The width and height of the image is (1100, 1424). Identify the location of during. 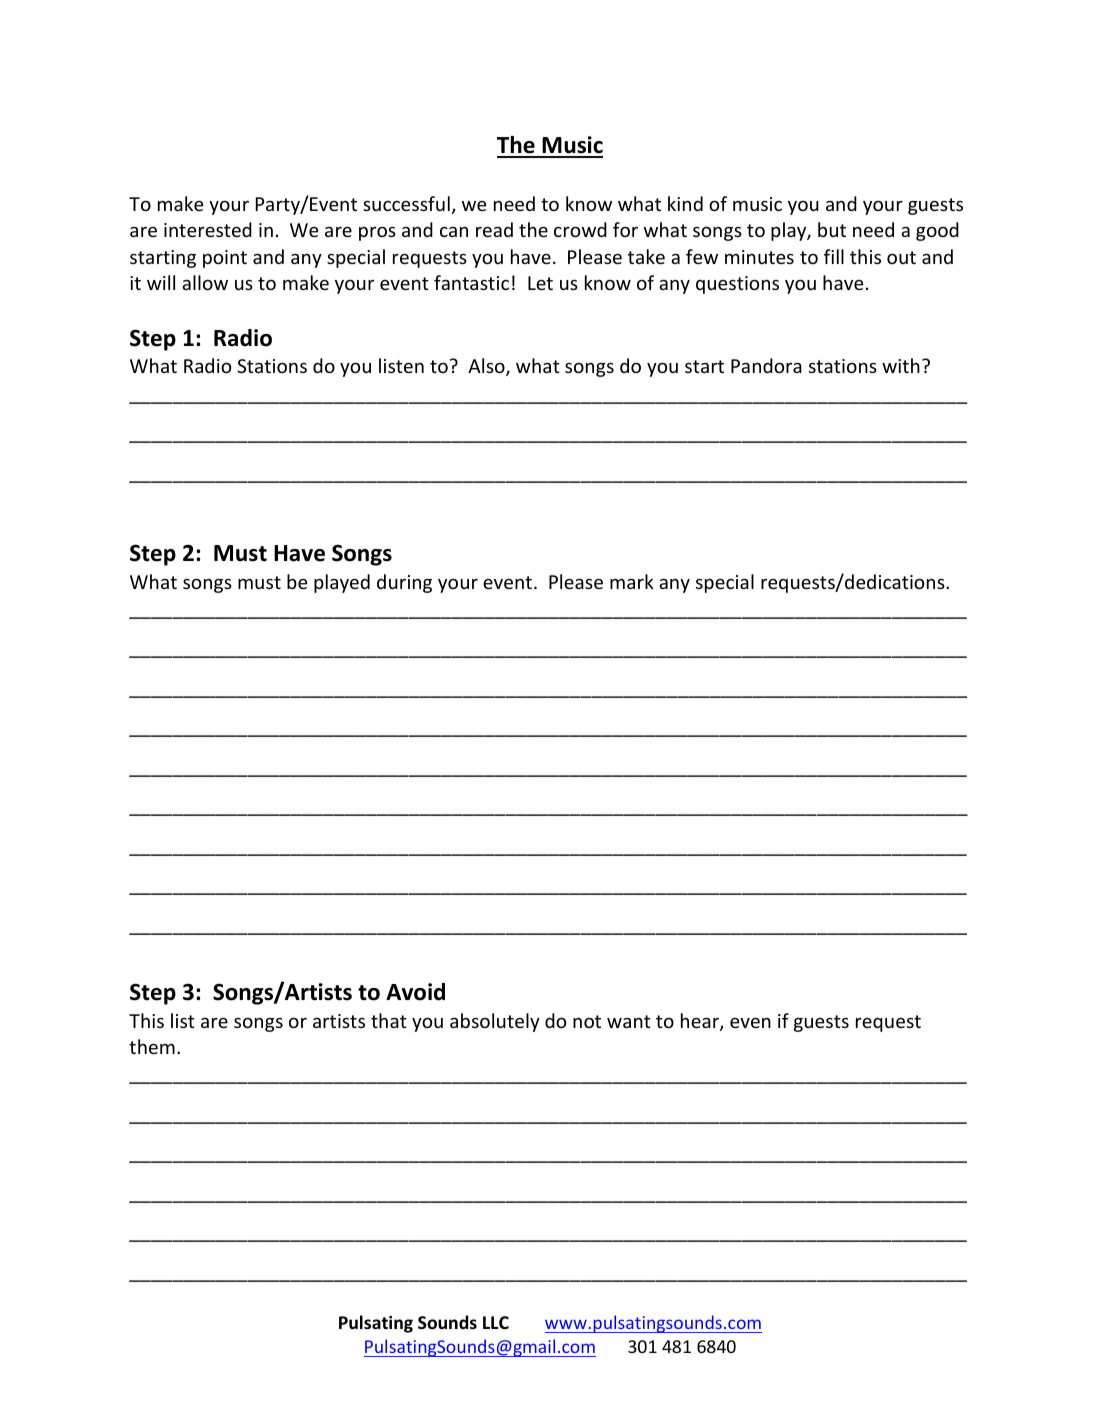
(404, 583).
